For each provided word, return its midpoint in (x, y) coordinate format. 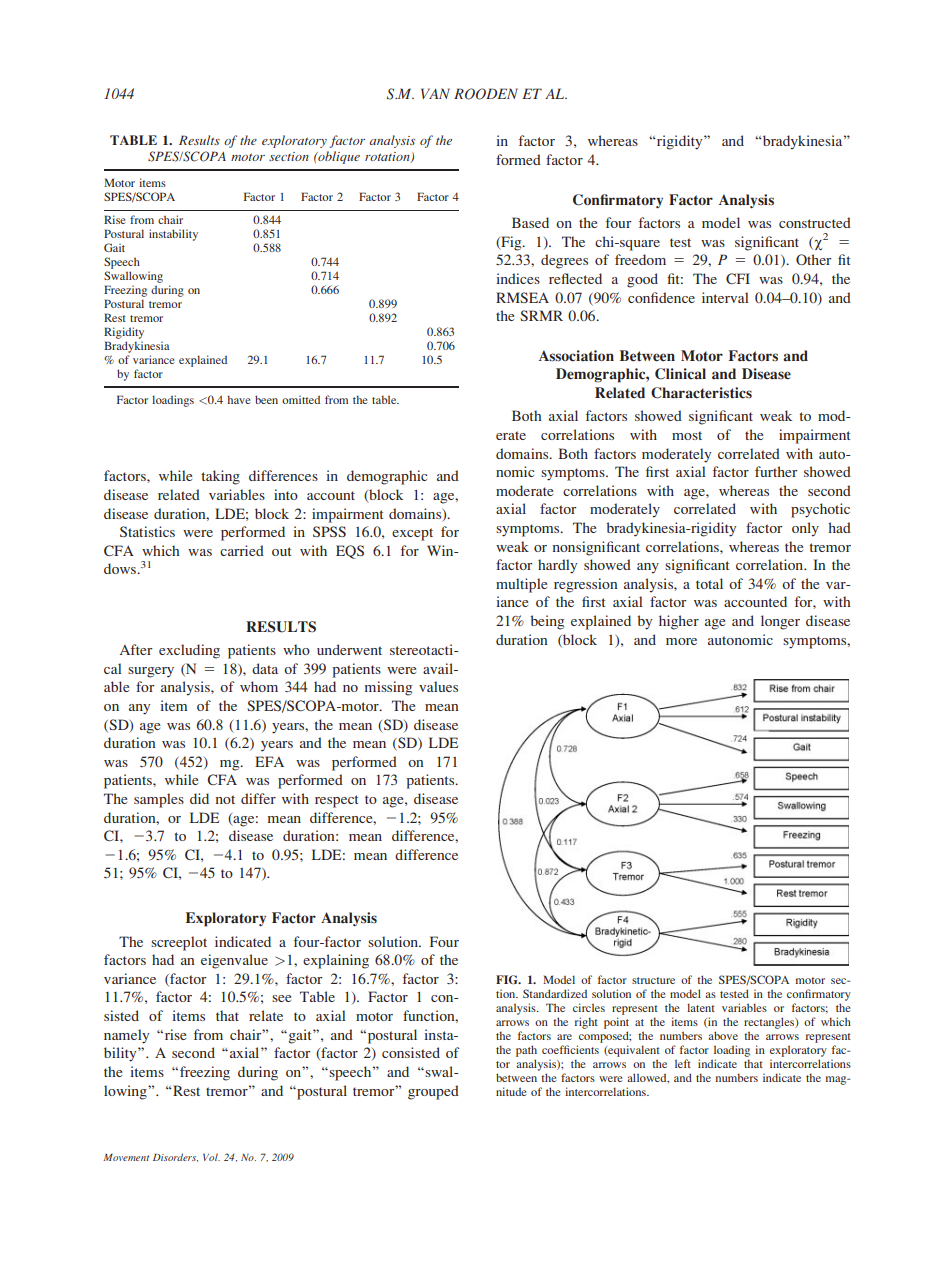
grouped (433, 1092)
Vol (211, 1157)
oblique (338, 157)
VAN (435, 93)
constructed (815, 222)
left (683, 1063)
